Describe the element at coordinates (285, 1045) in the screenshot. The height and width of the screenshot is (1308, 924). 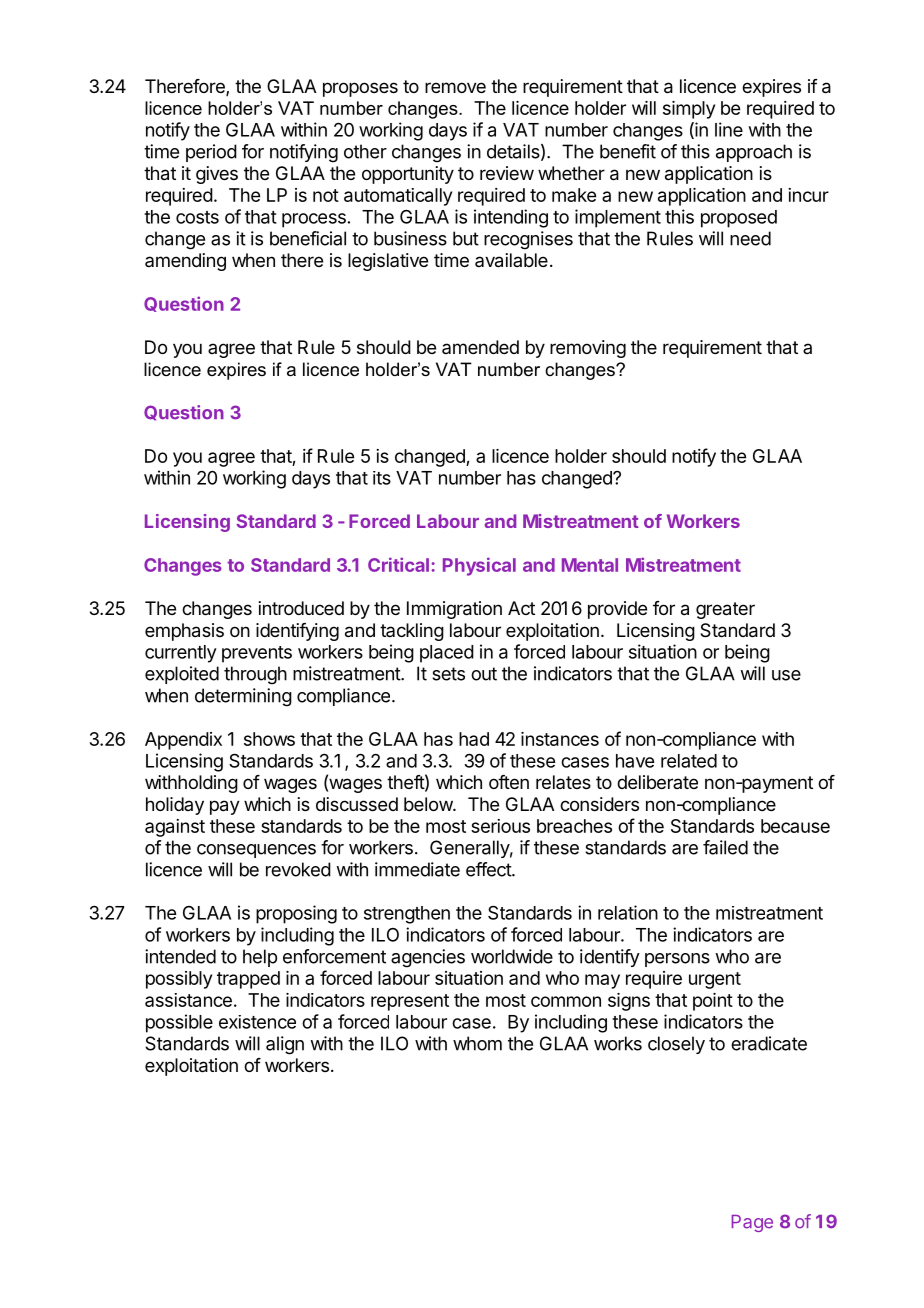
I see `align` at that location.
